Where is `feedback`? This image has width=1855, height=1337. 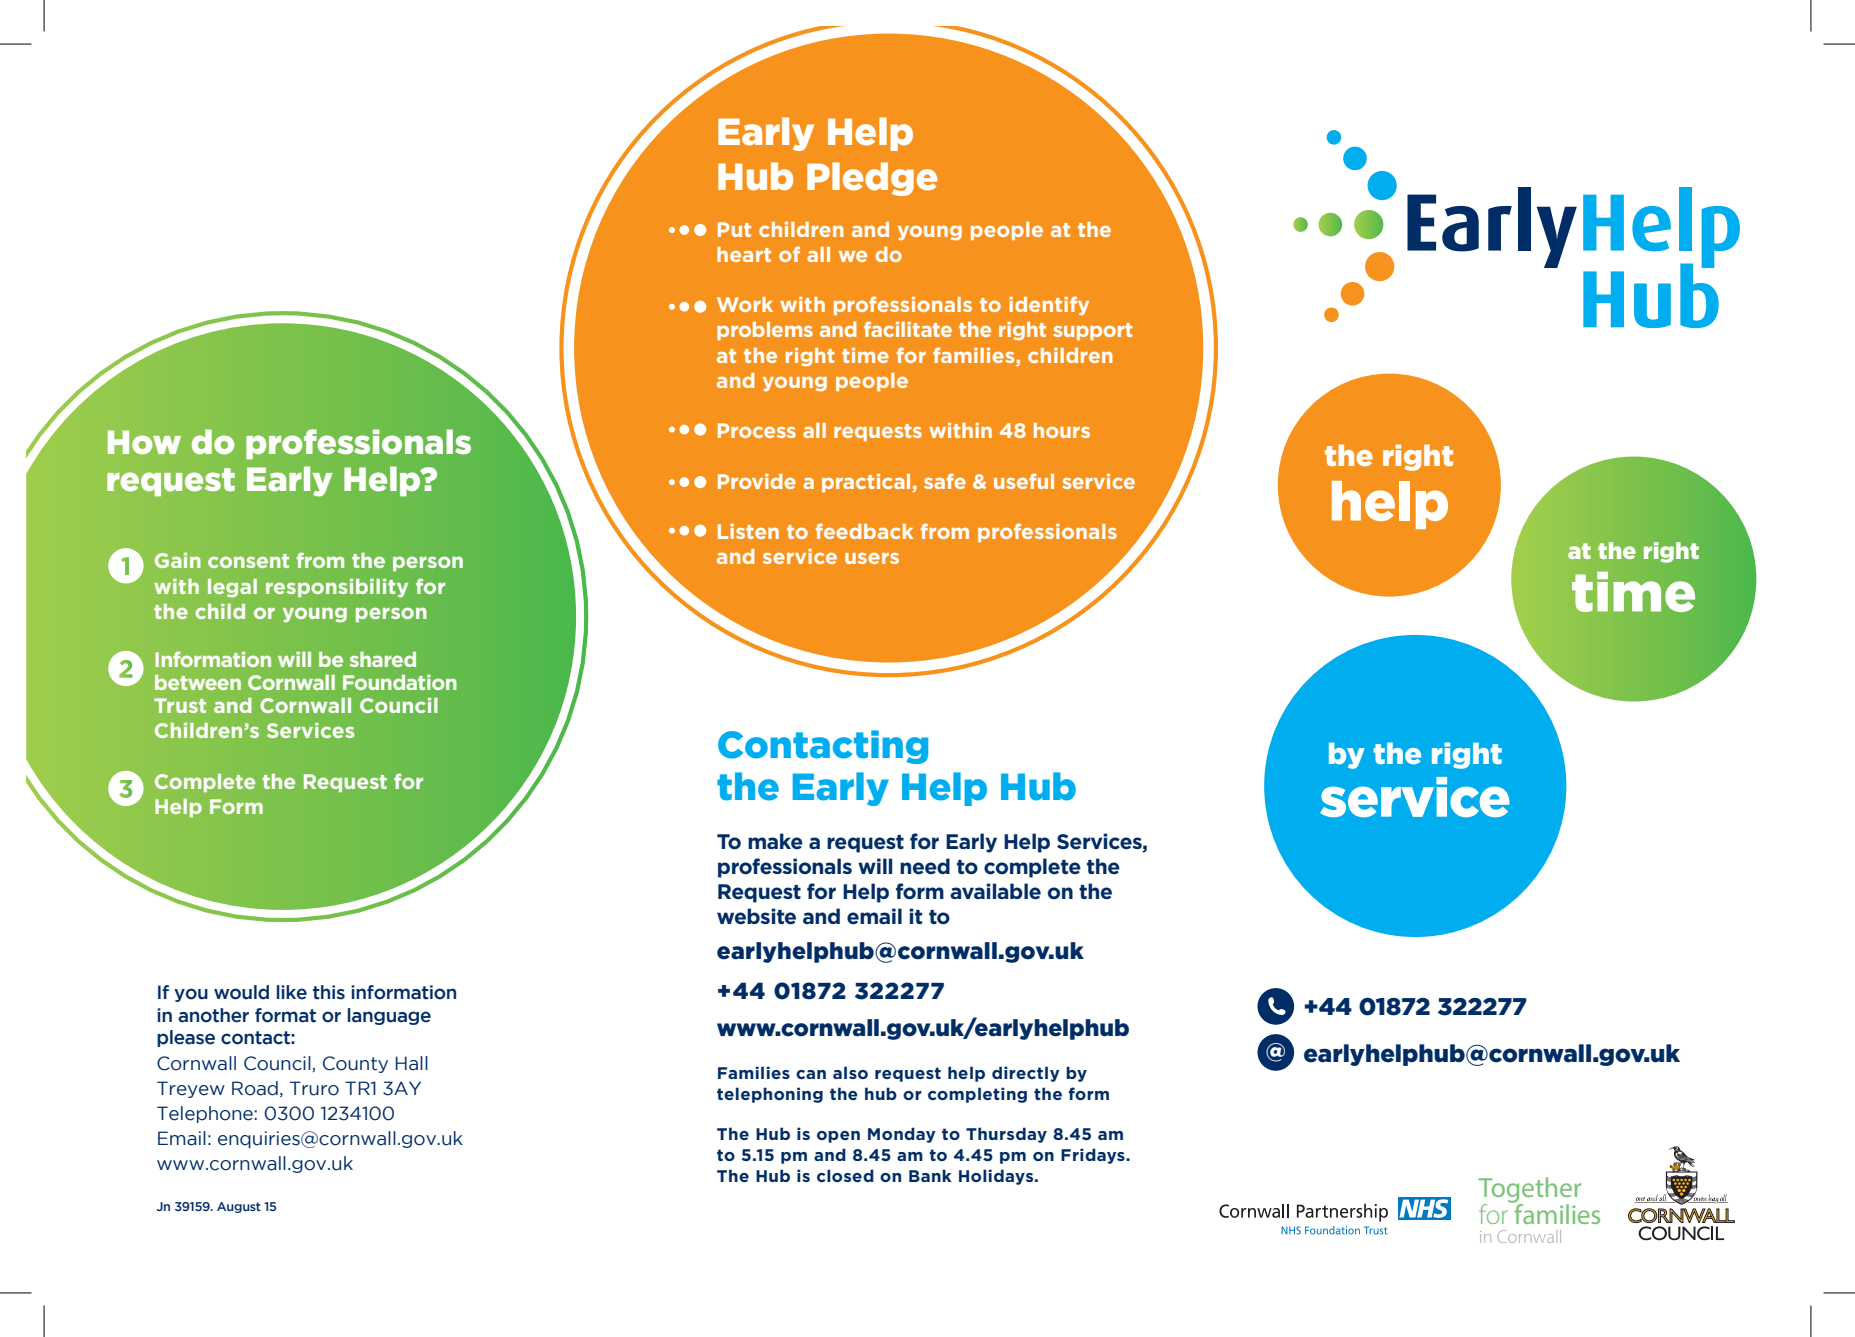 feedback is located at coordinates (864, 531).
